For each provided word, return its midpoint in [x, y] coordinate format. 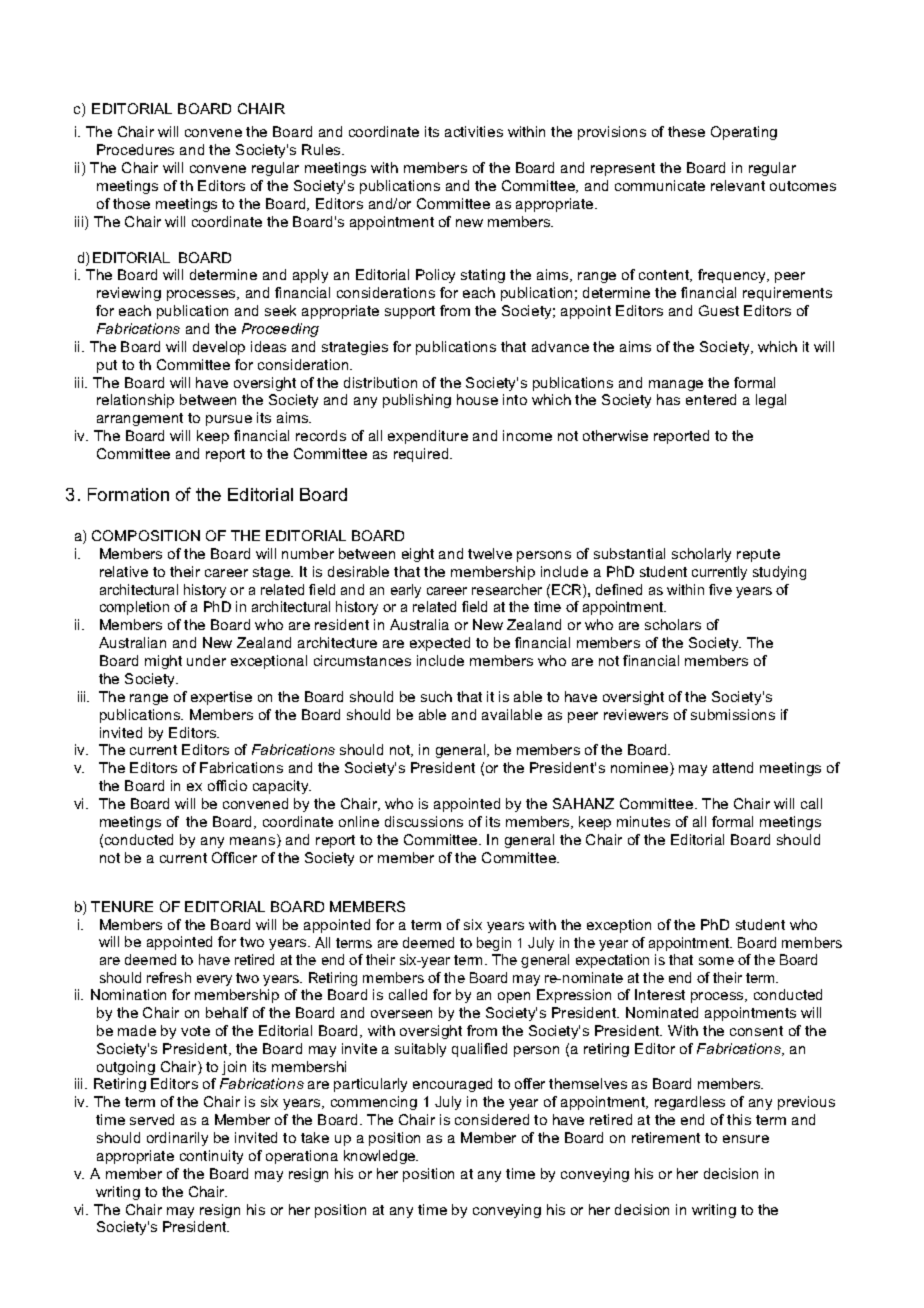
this [739, 1119]
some [716, 961]
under [206, 660]
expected [440, 644]
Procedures [135, 149]
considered [492, 1119]
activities [474, 131]
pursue [229, 420]
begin [494, 944]
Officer [234, 857]
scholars [673, 624]
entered [711, 399]
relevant [738, 185]
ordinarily [177, 1139]
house [477, 399]
